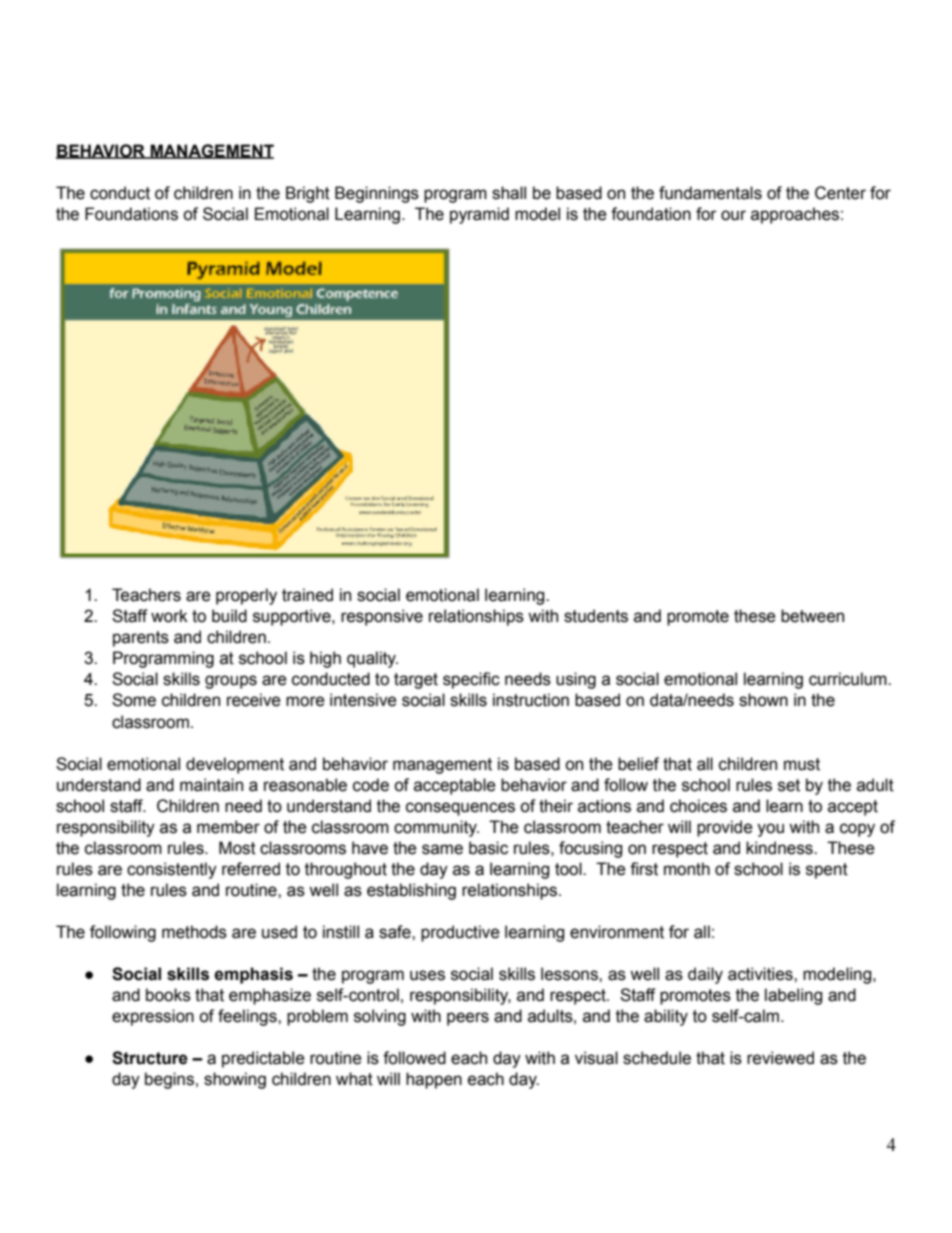 Image resolution: width=952 pixels, height=1233 pixels. Describe the element at coordinates (211, 785) in the screenshot. I see `maintain` at that location.
